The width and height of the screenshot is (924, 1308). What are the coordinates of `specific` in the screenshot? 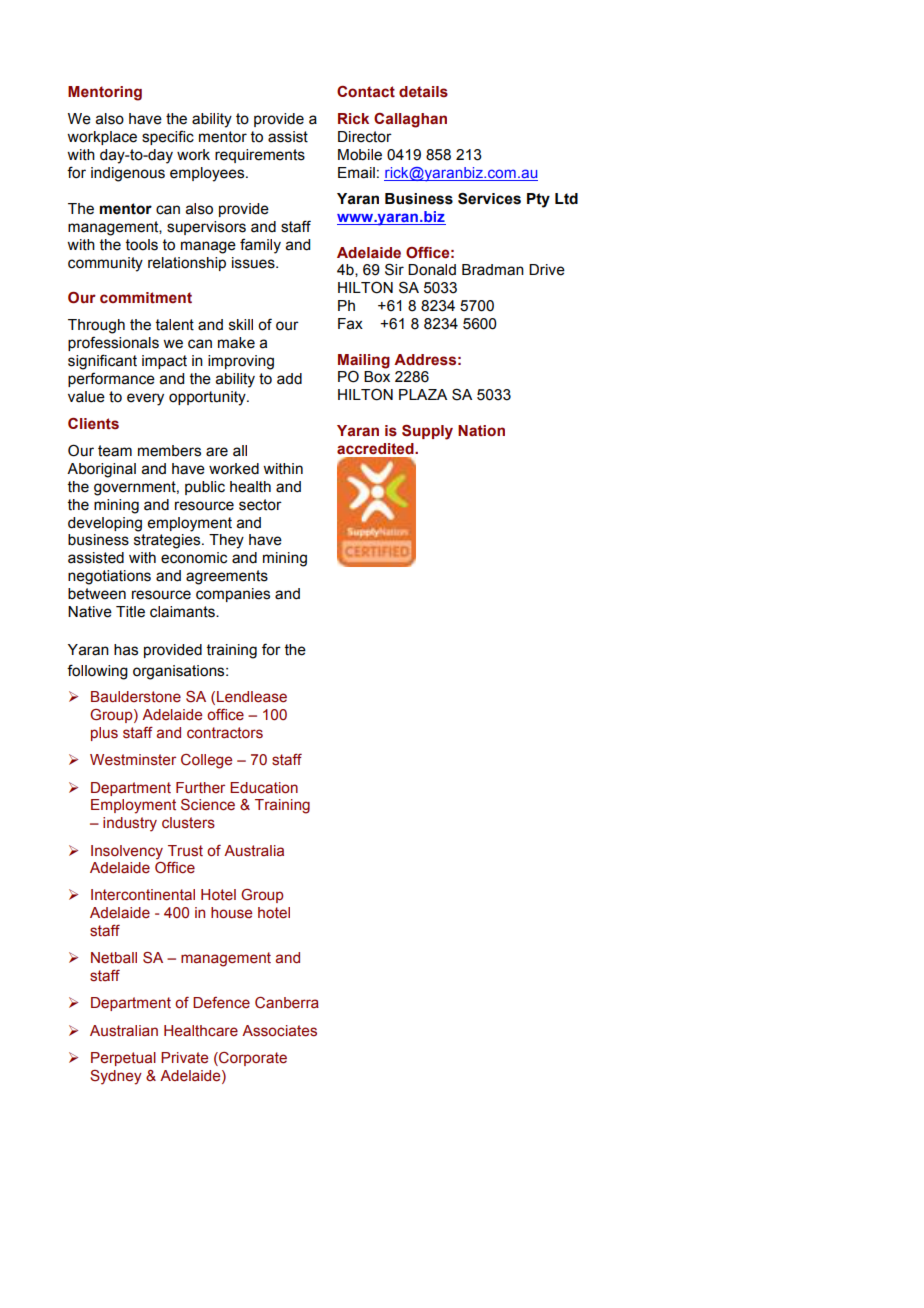 It's located at (168, 137).
